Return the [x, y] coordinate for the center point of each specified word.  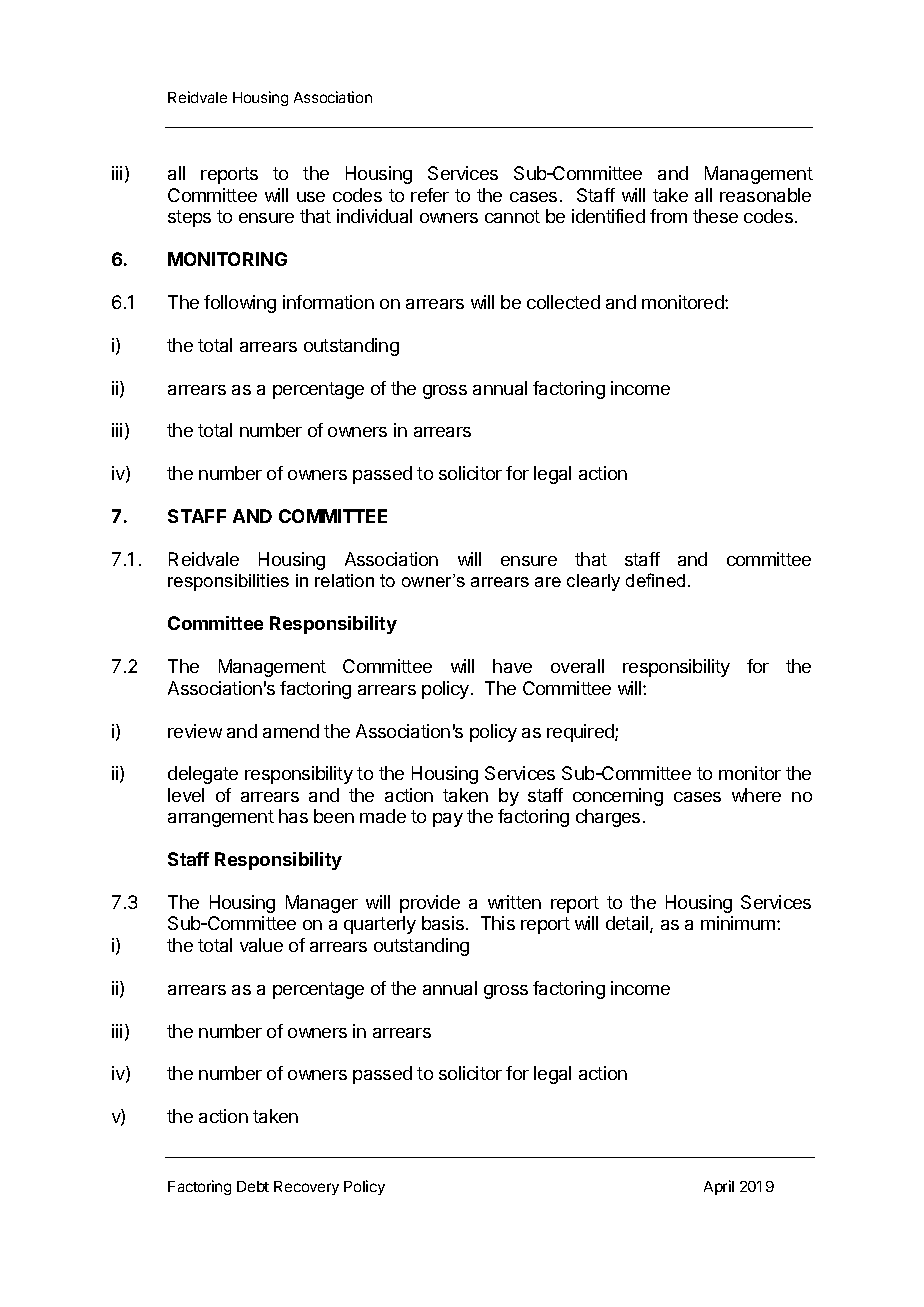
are [548, 582]
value [261, 945]
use [311, 197]
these [715, 216]
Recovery [306, 1188]
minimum [738, 923]
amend [291, 731]
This [498, 923]
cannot [512, 216]
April [719, 1187]
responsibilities [228, 582]
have [512, 666]
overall [577, 666]
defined [655, 580]
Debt [253, 1186]
